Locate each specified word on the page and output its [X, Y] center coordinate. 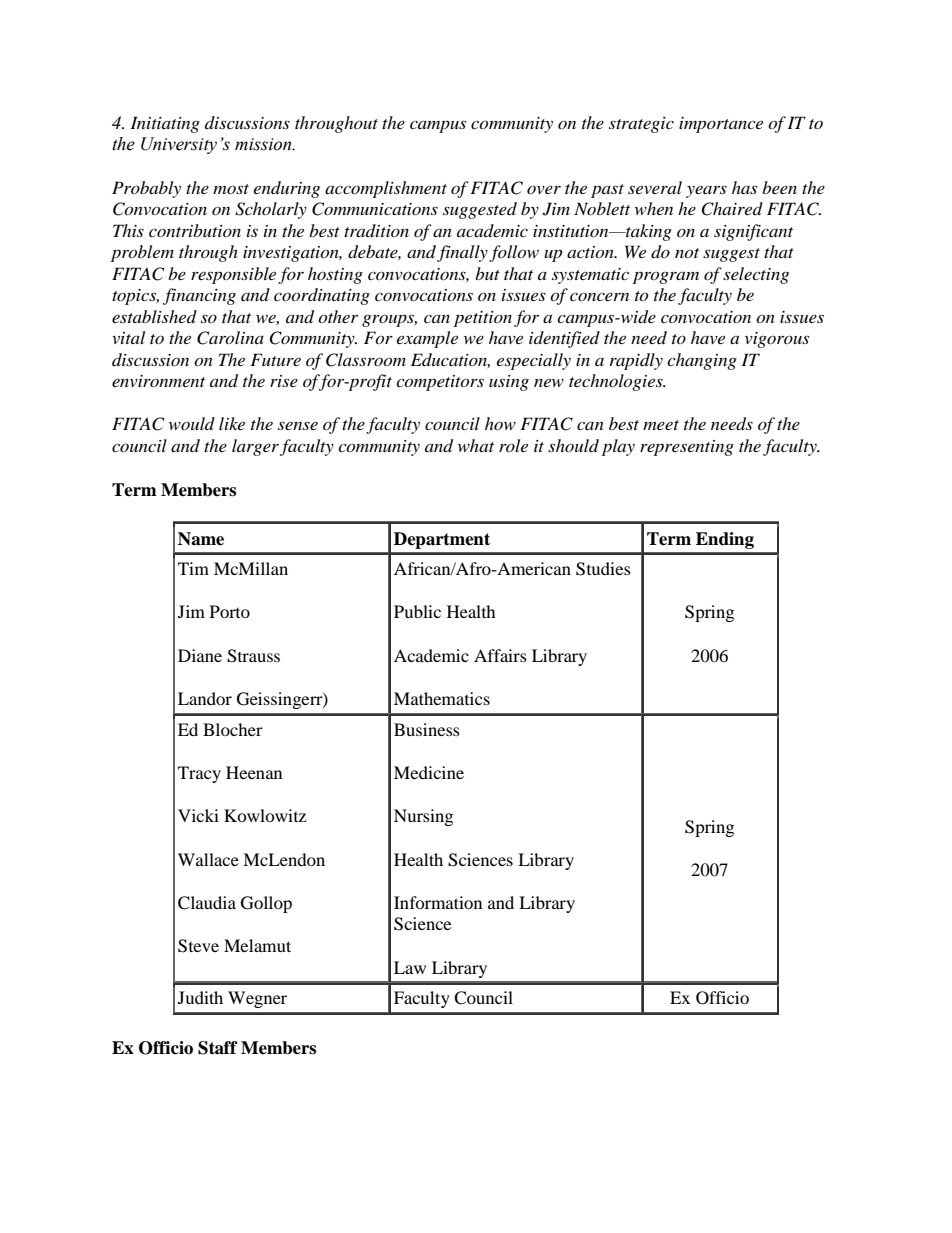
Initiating [165, 124]
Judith [200, 997]
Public [417, 611]
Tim [193, 568]
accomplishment [386, 189]
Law [410, 967]
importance [721, 125]
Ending [725, 540]
